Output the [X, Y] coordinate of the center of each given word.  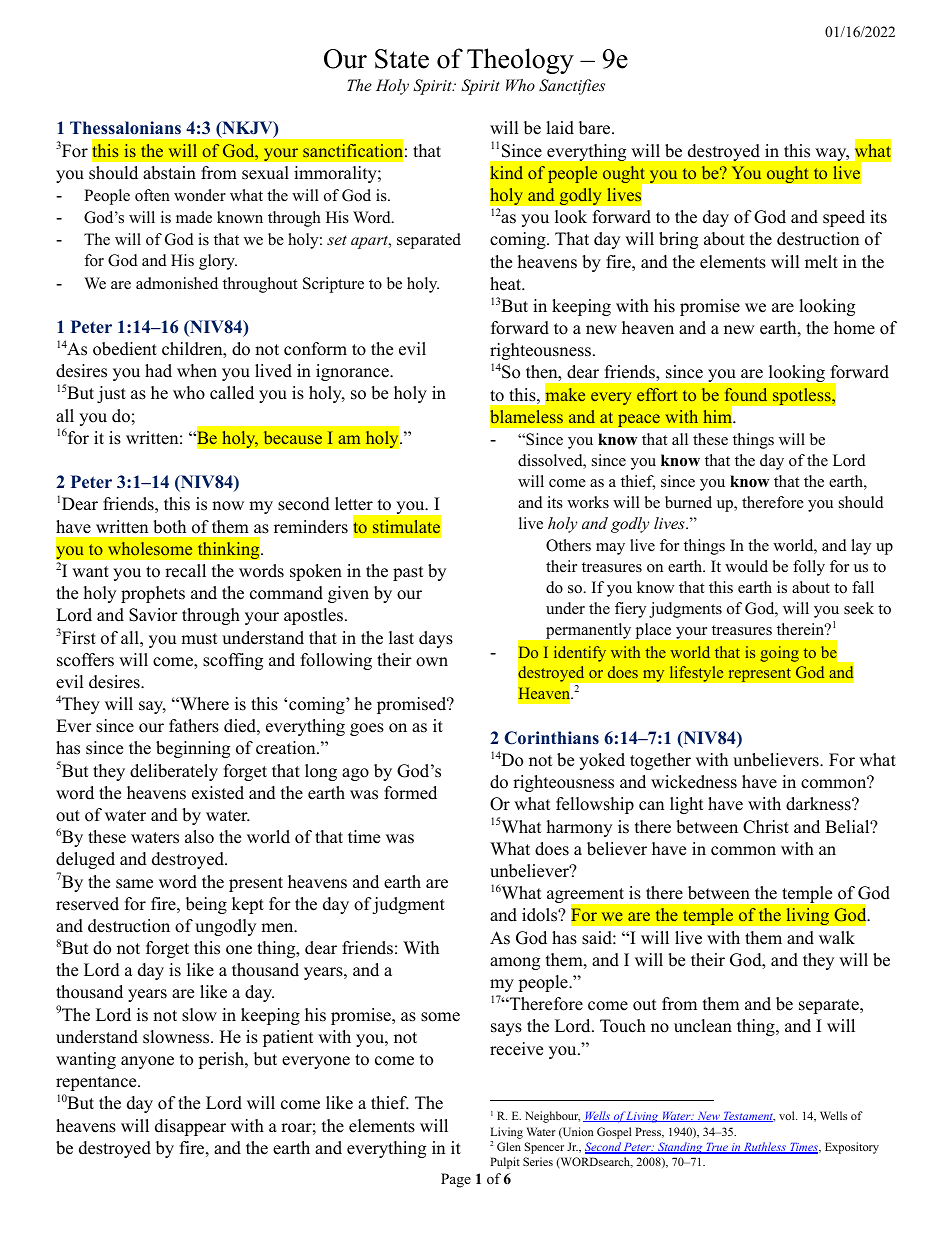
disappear [190, 1127]
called [232, 393]
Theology [520, 61]
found [746, 394]
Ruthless [765, 1148]
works [588, 502]
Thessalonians [125, 128]
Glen [509, 1146]
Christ [766, 827]
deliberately [174, 772]
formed [410, 793]
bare [596, 128]
